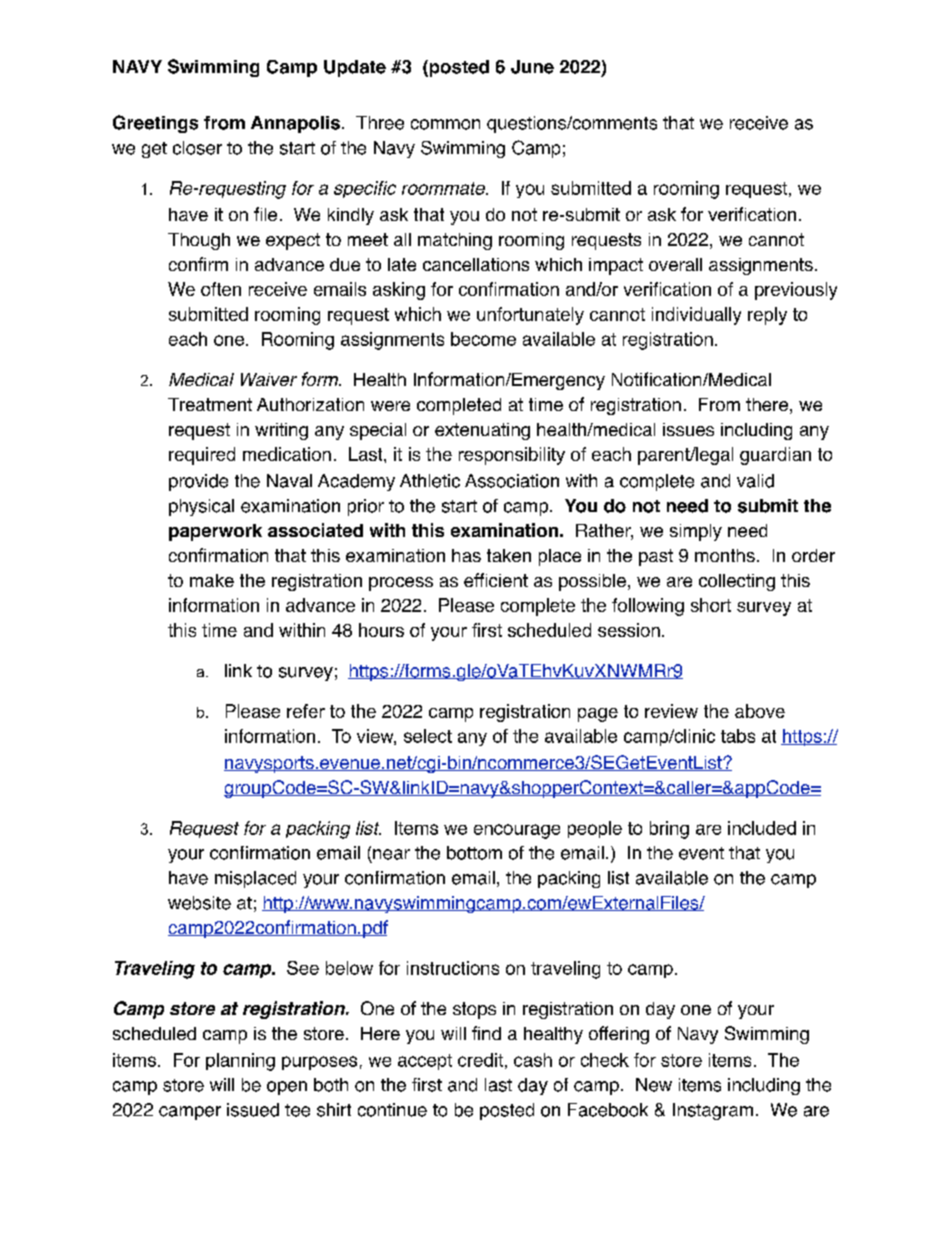  What do you see at coordinates (737, 582) in the screenshot?
I see `collecting` at bounding box center [737, 582].
